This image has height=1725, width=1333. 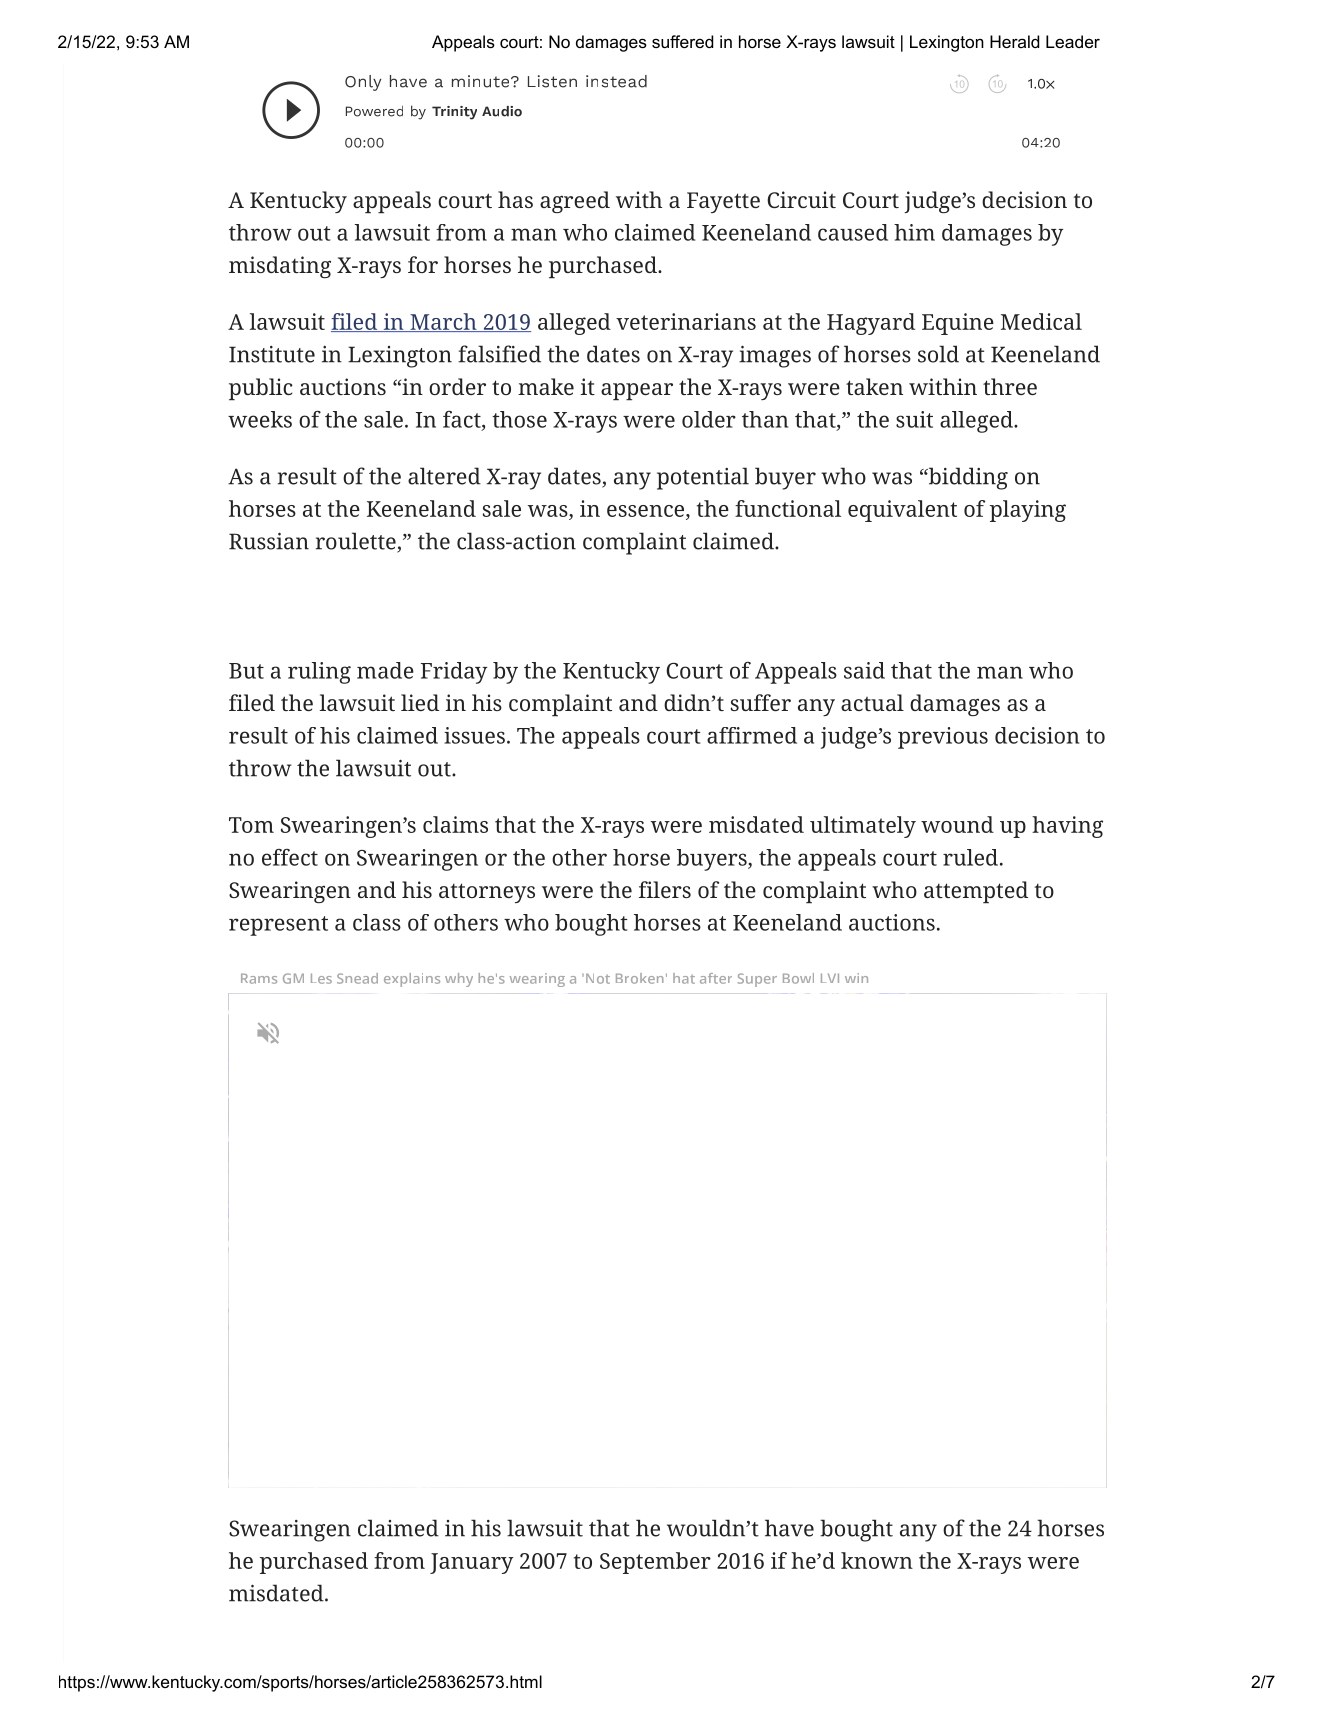 What do you see at coordinates (639, 978) in the image?
I see `Broken` at bounding box center [639, 978].
